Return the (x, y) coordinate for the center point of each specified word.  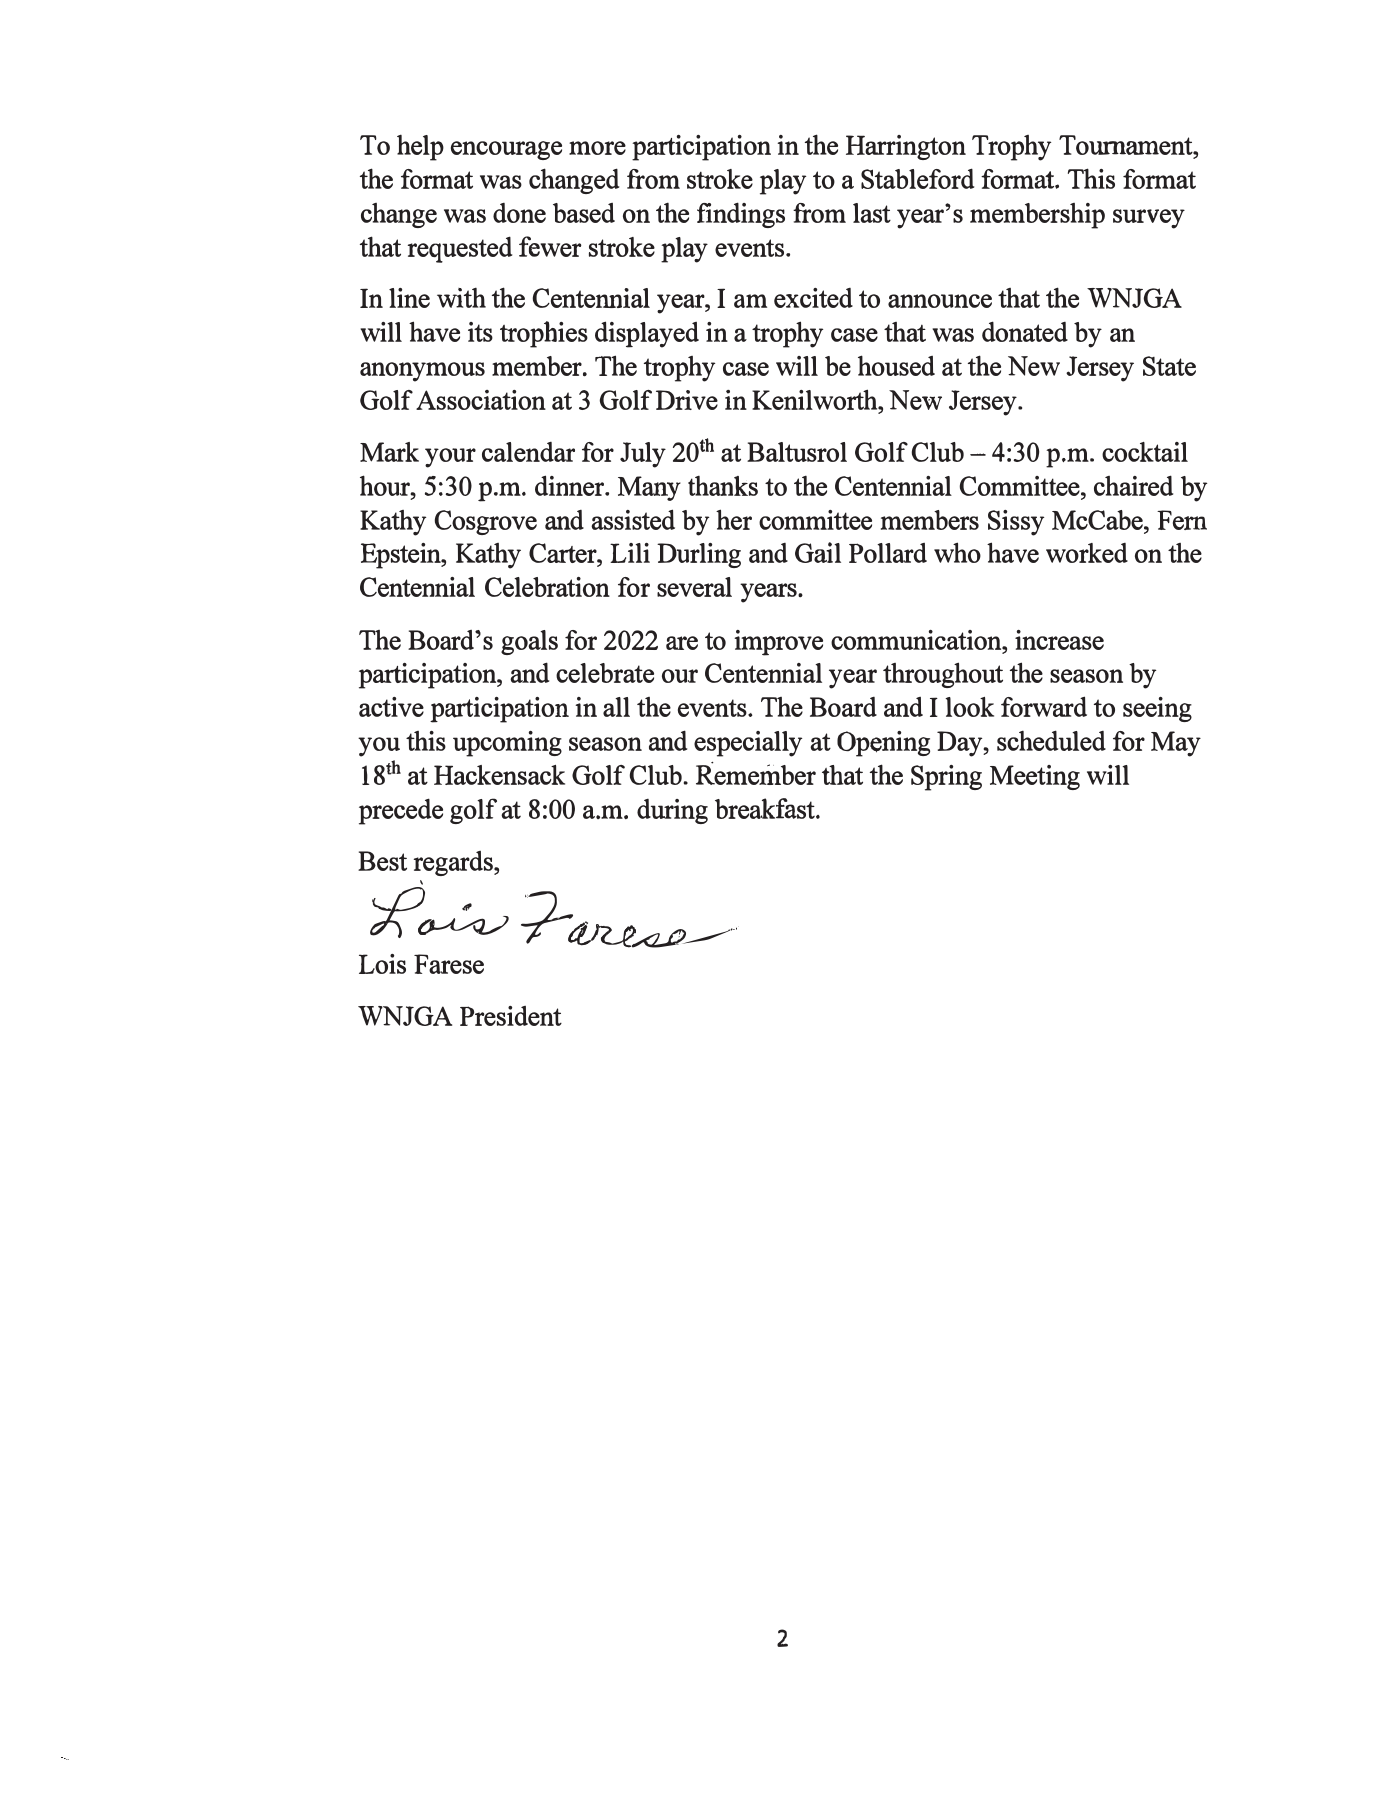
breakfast (766, 808)
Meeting (1035, 777)
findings (741, 215)
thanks (723, 485)
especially (748, 744)
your (450, 458)
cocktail (1145, 452)
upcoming (507, 744)
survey (1149, 219)
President (511, 1016)
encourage (506, 150)
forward (1044, 706)
